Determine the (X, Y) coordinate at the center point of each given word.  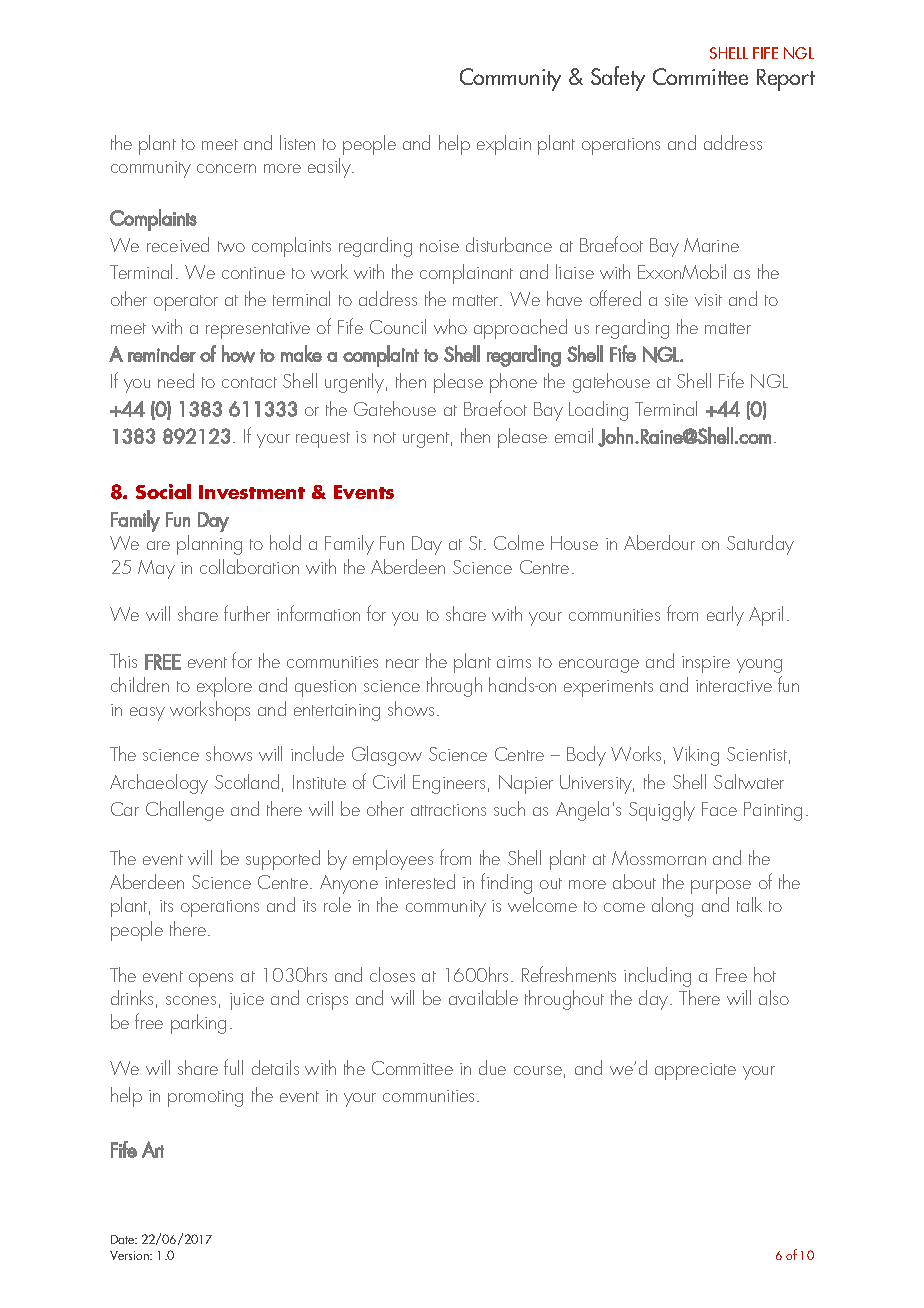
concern (226, 168)
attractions (448, 810)
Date (124, 1239)
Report (786, 80)
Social (163, 491)
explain (504, 145)
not (385, 437)
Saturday (760, 545)
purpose (721, 887)
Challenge (185, 811)
